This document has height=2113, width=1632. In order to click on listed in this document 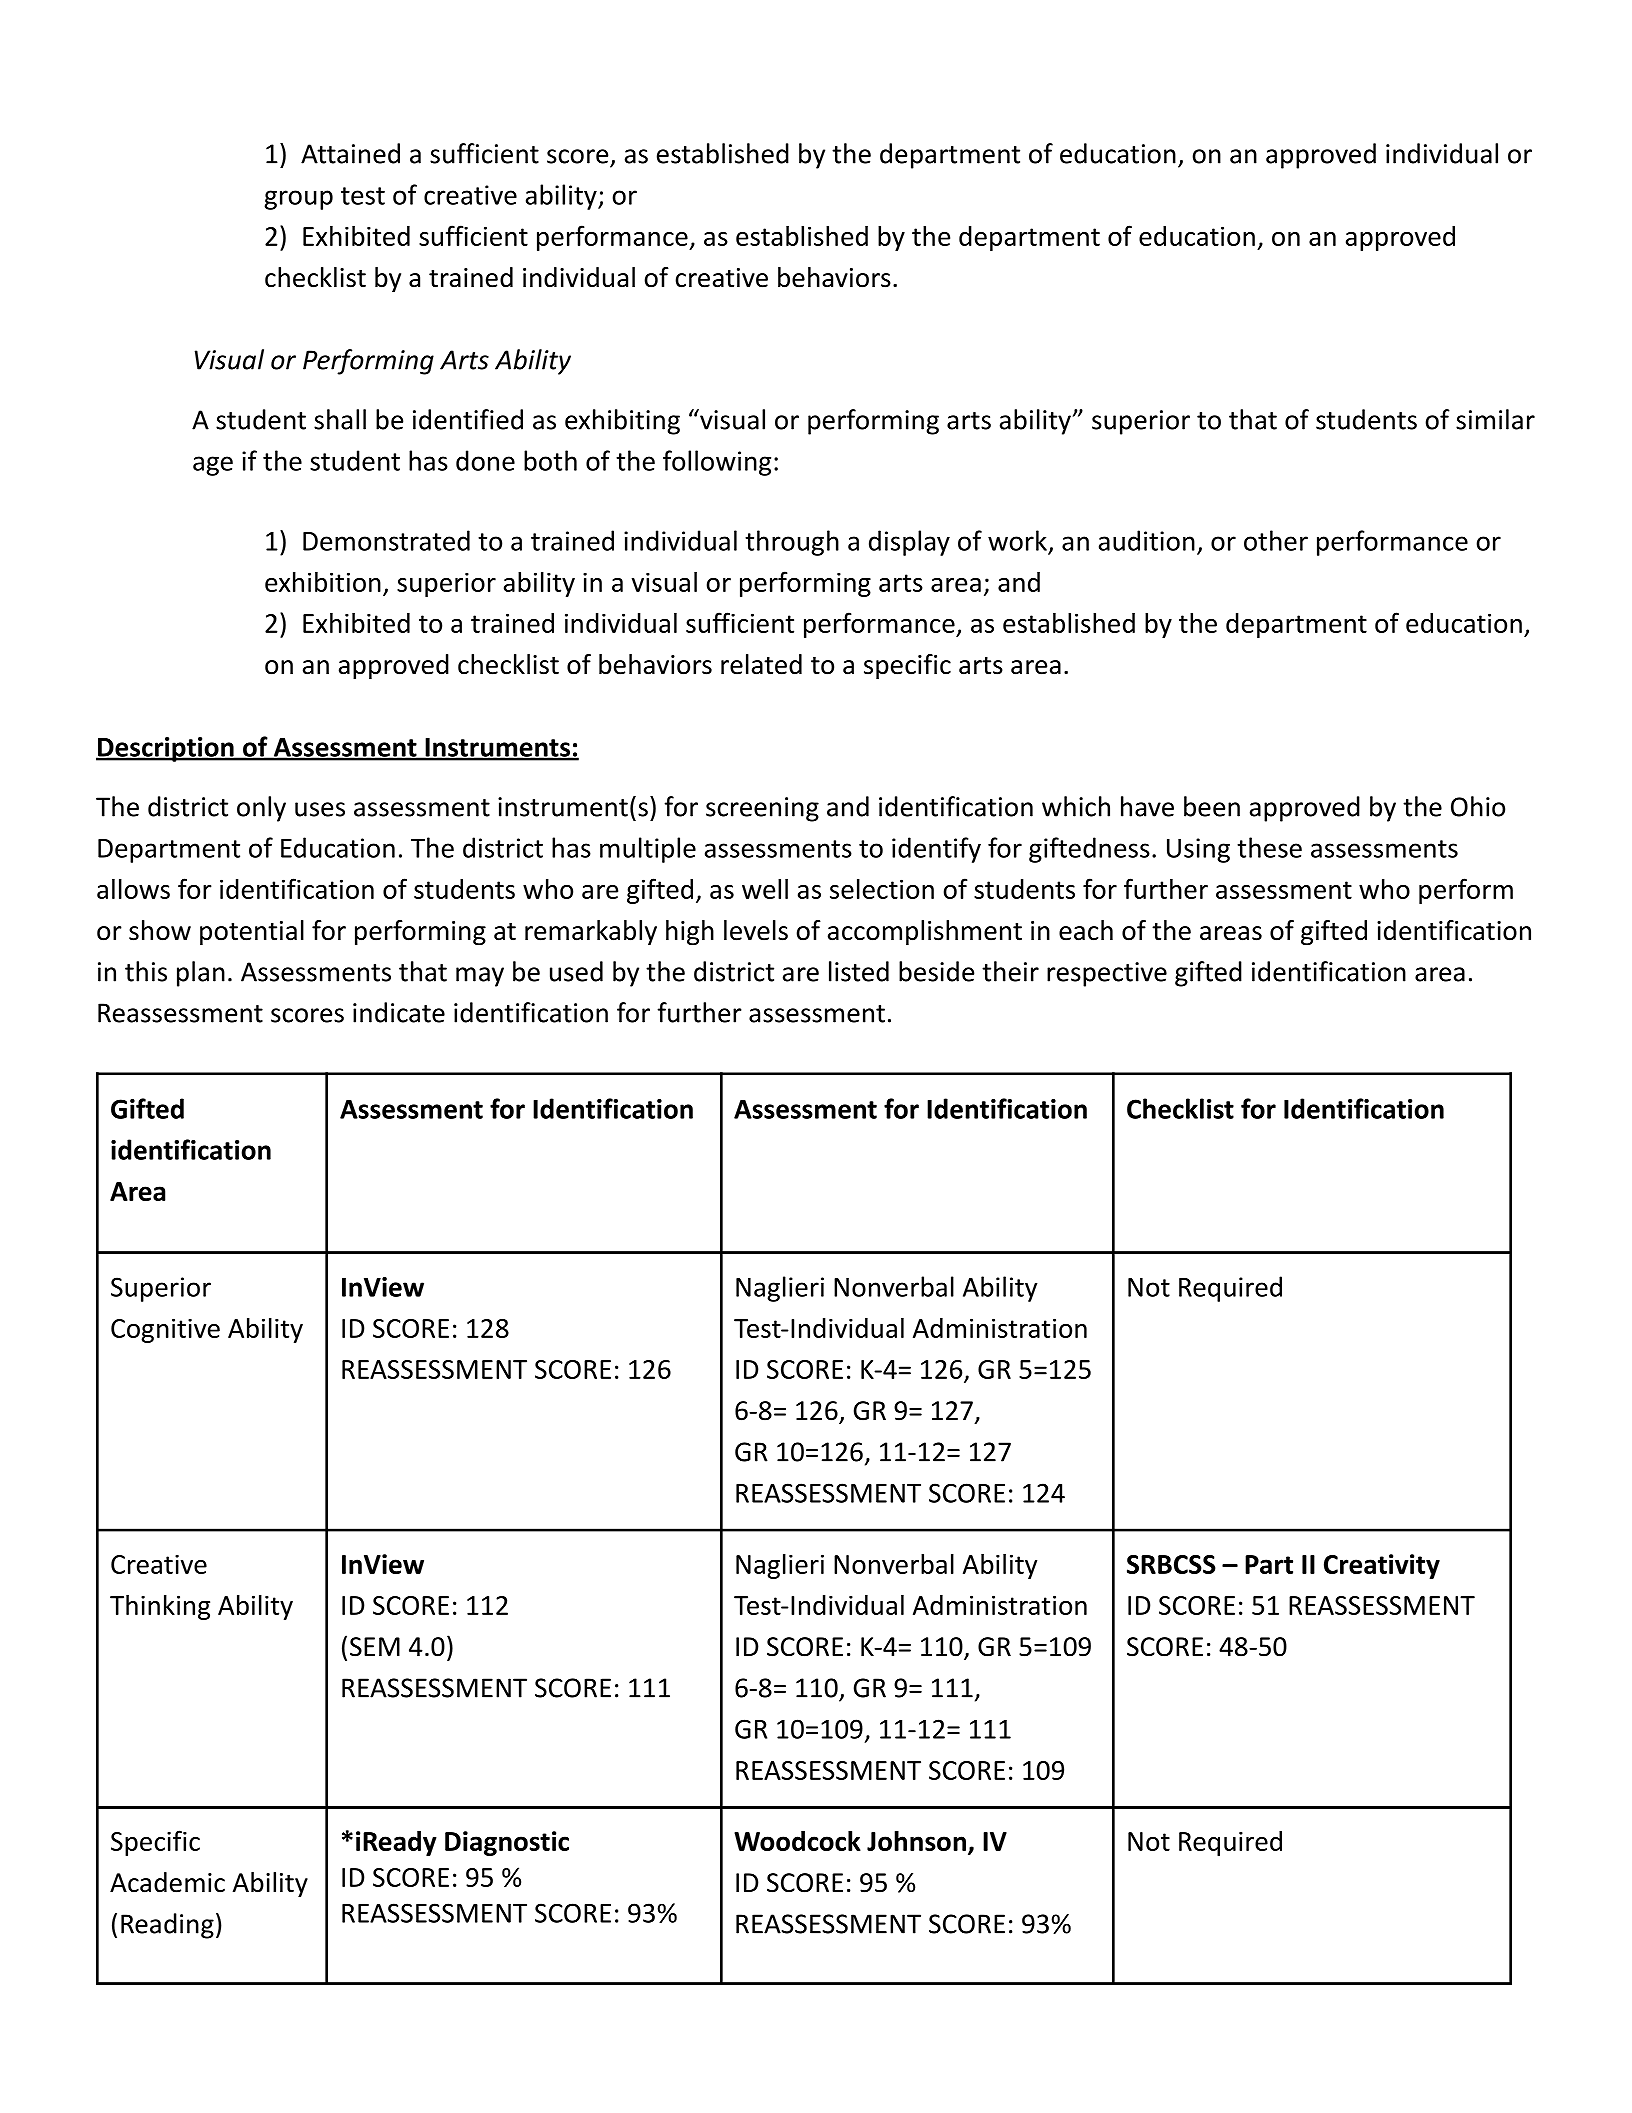, I will do `click(859, 971)`.
